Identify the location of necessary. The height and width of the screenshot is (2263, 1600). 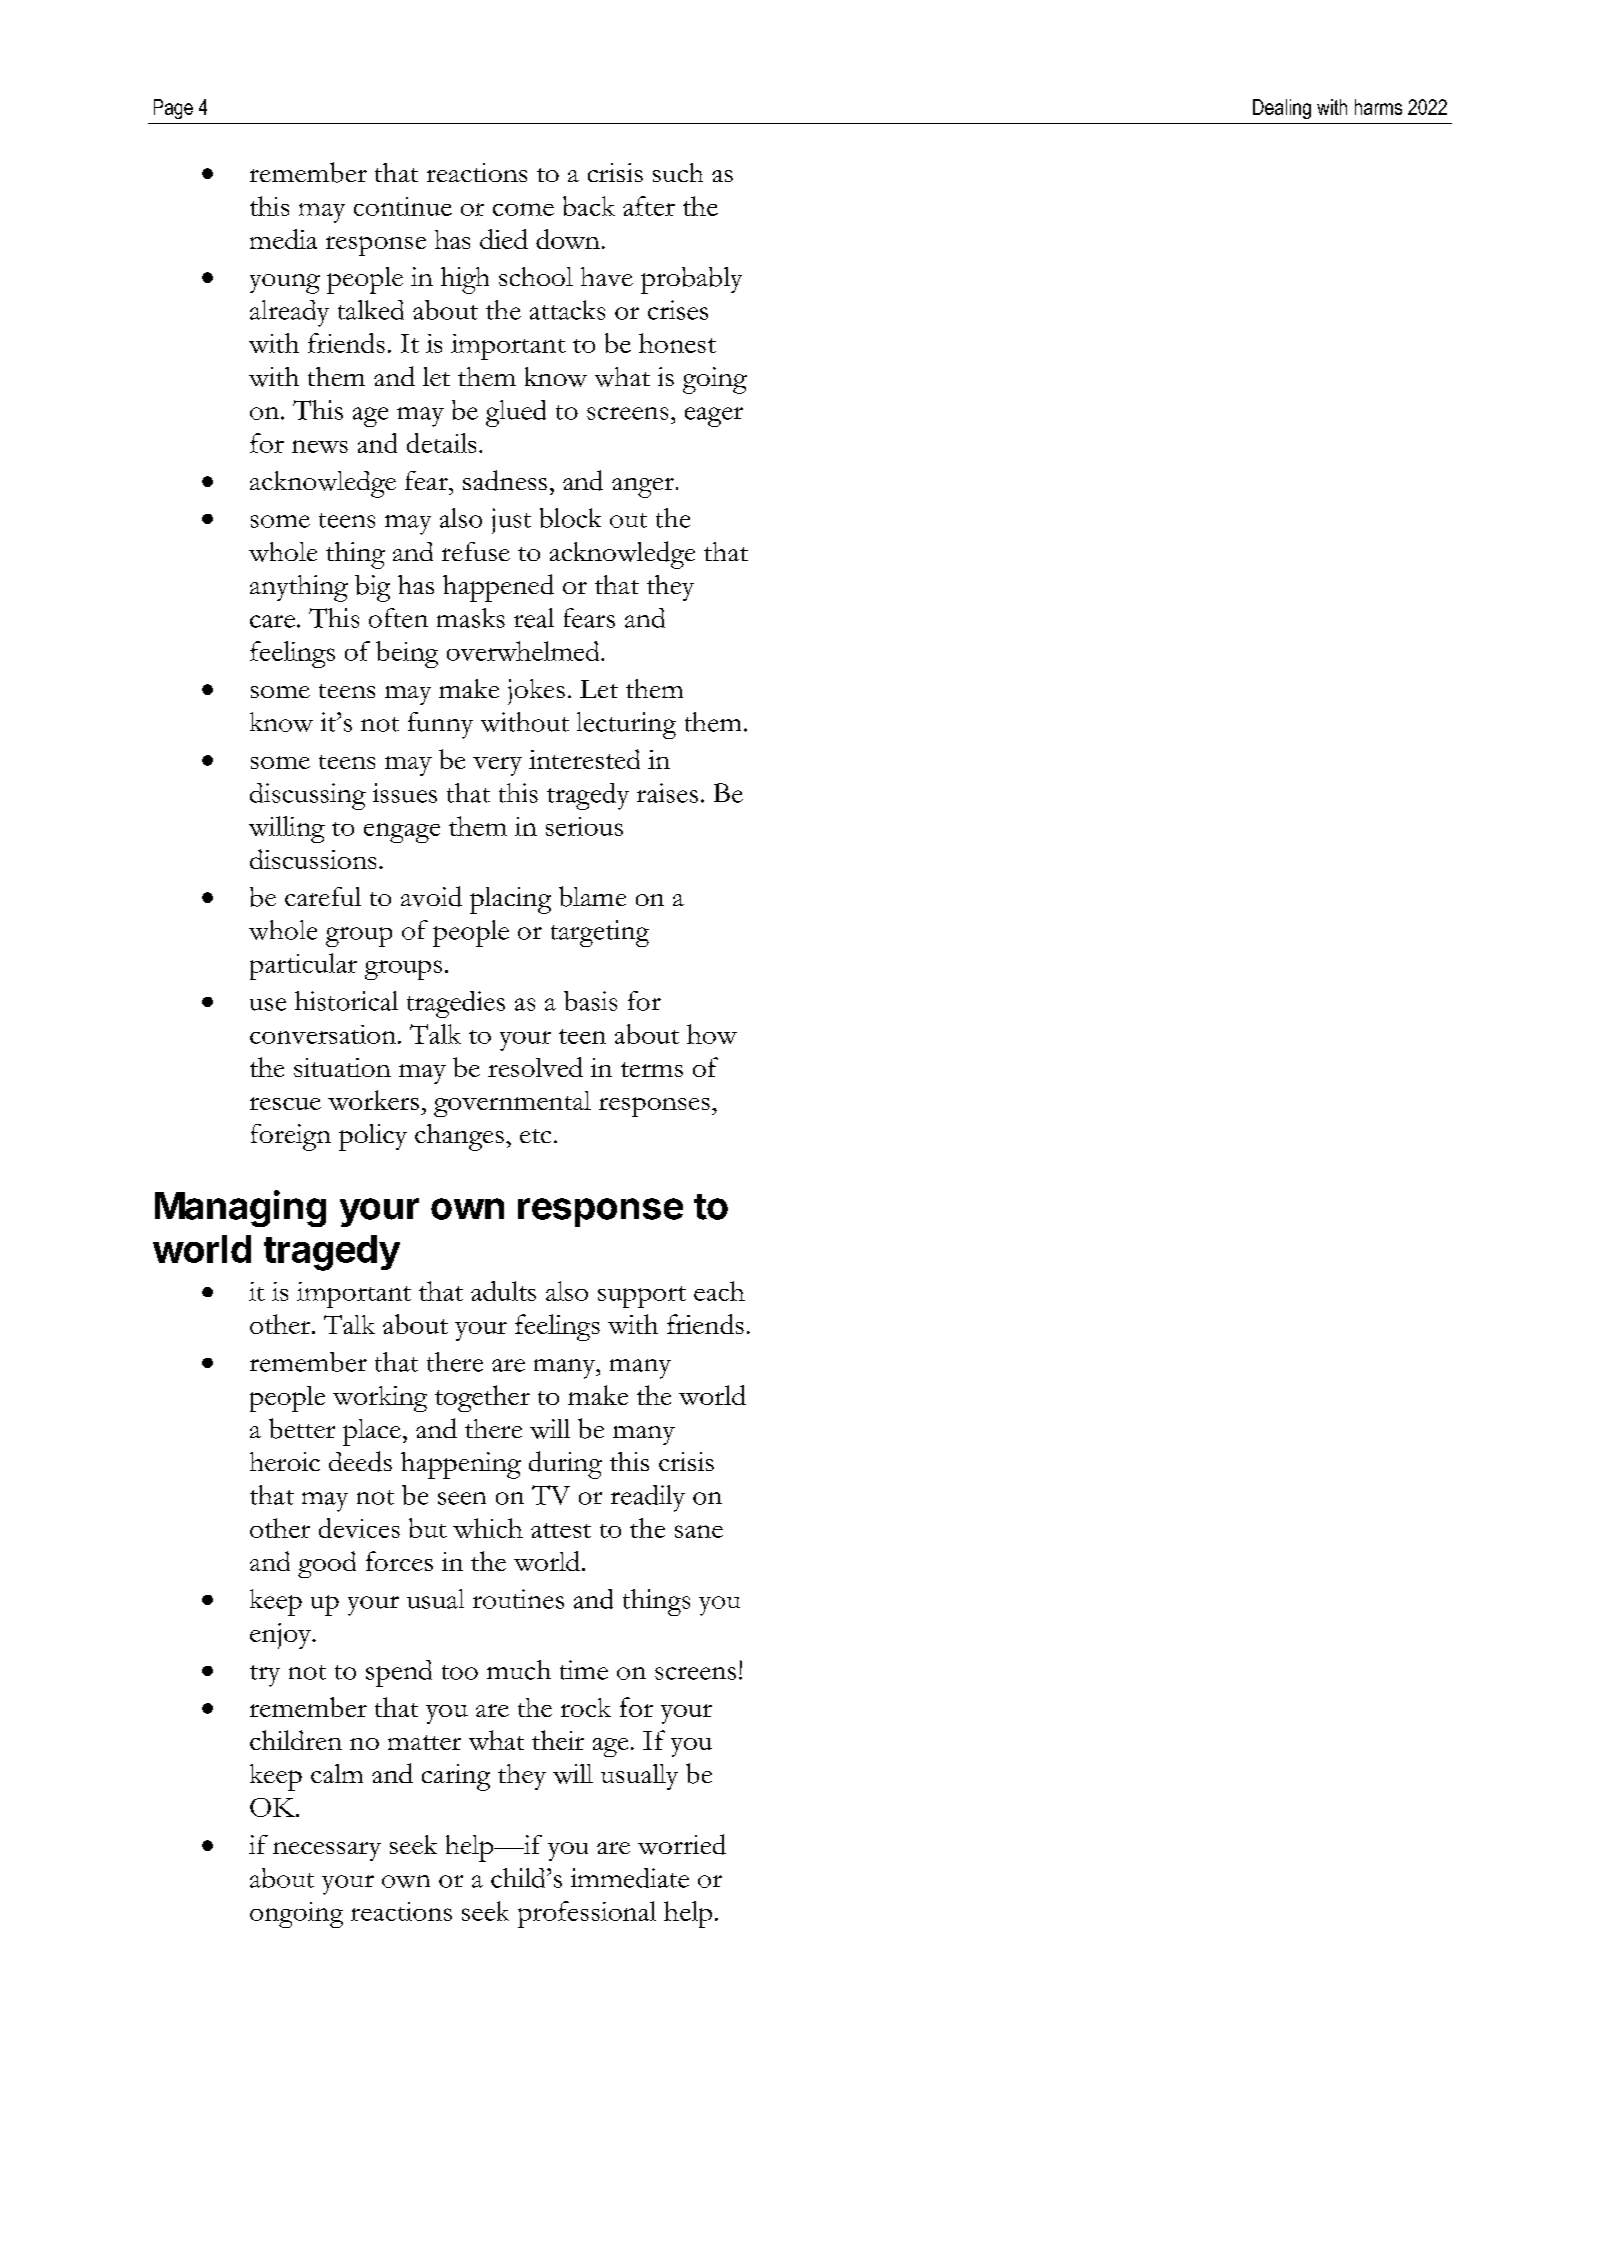
(327, 1851).
